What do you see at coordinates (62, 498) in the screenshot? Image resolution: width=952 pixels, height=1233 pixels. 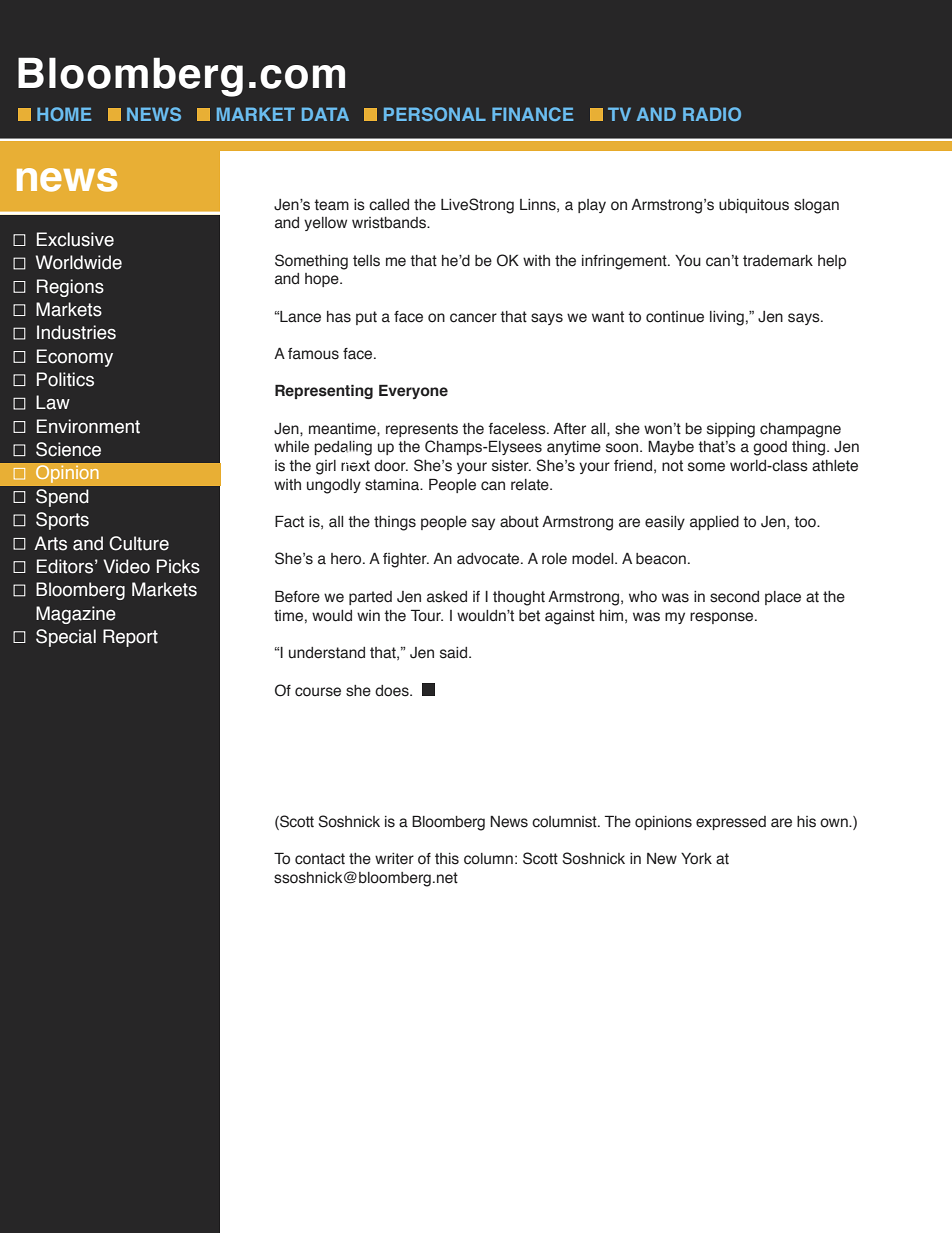 I see `Spend` at bounding box center [62, 498].
